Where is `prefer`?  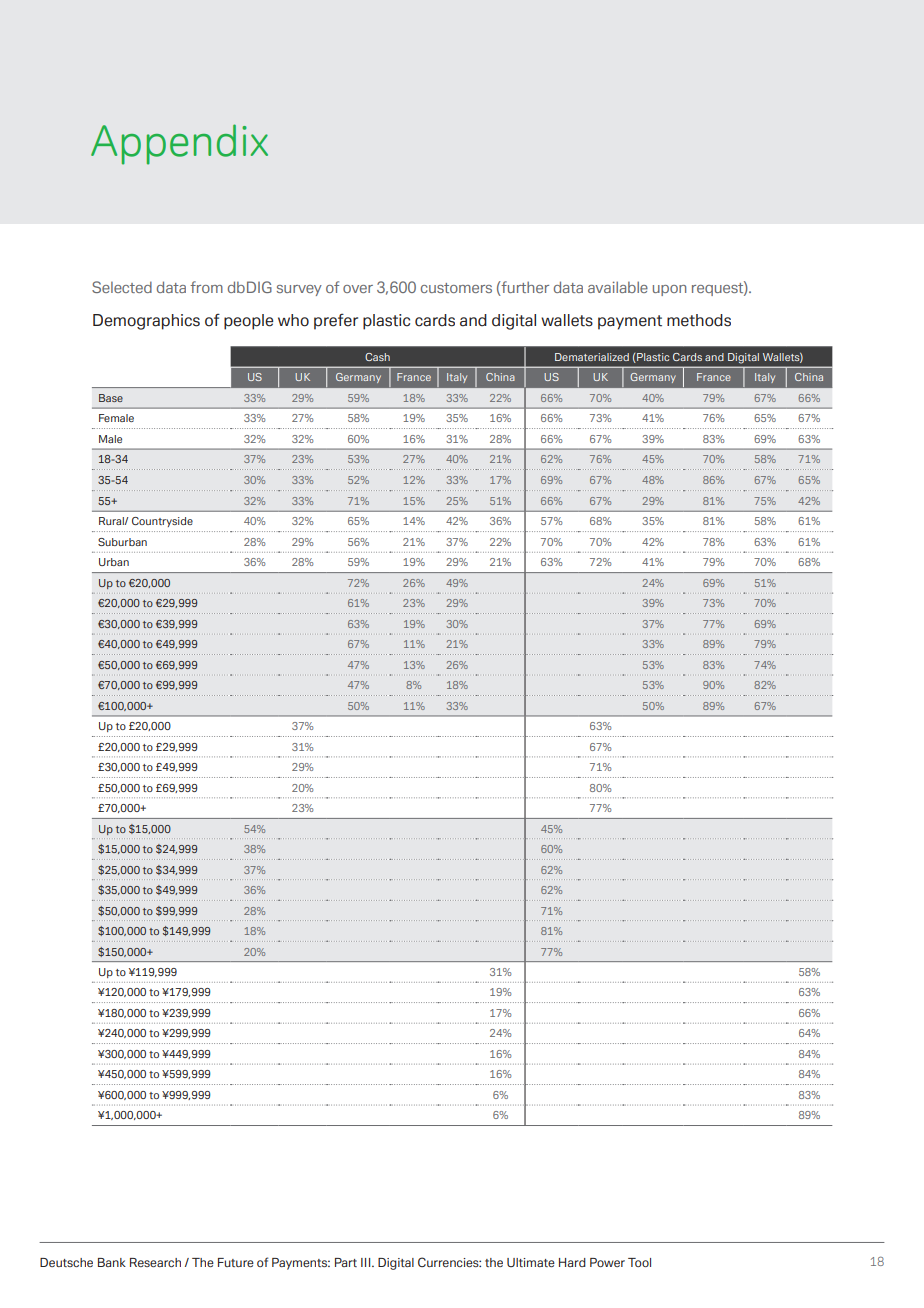 prefer is located at coordinates (336, 321).
